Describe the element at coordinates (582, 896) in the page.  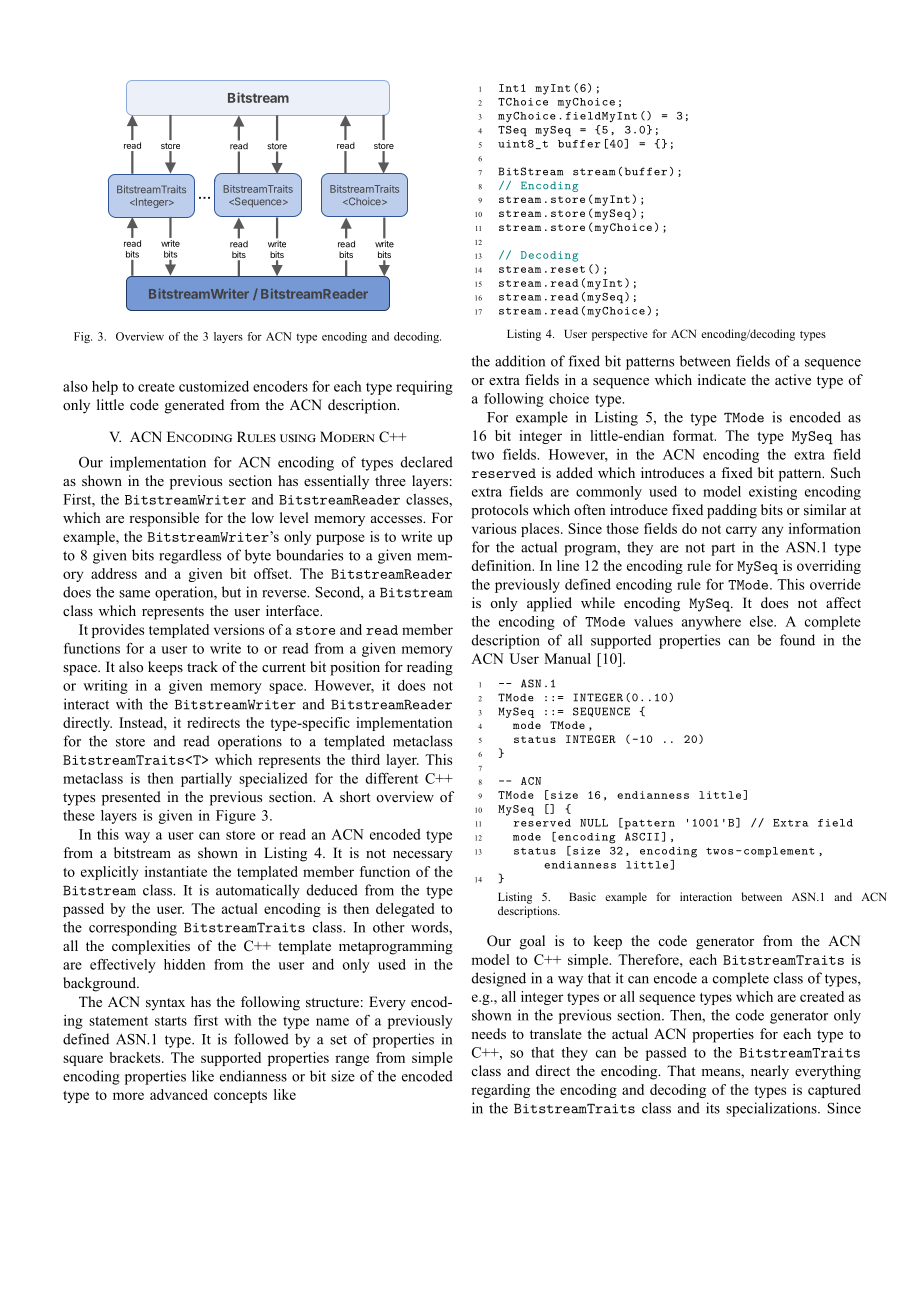
I see `Basic` at that location.
